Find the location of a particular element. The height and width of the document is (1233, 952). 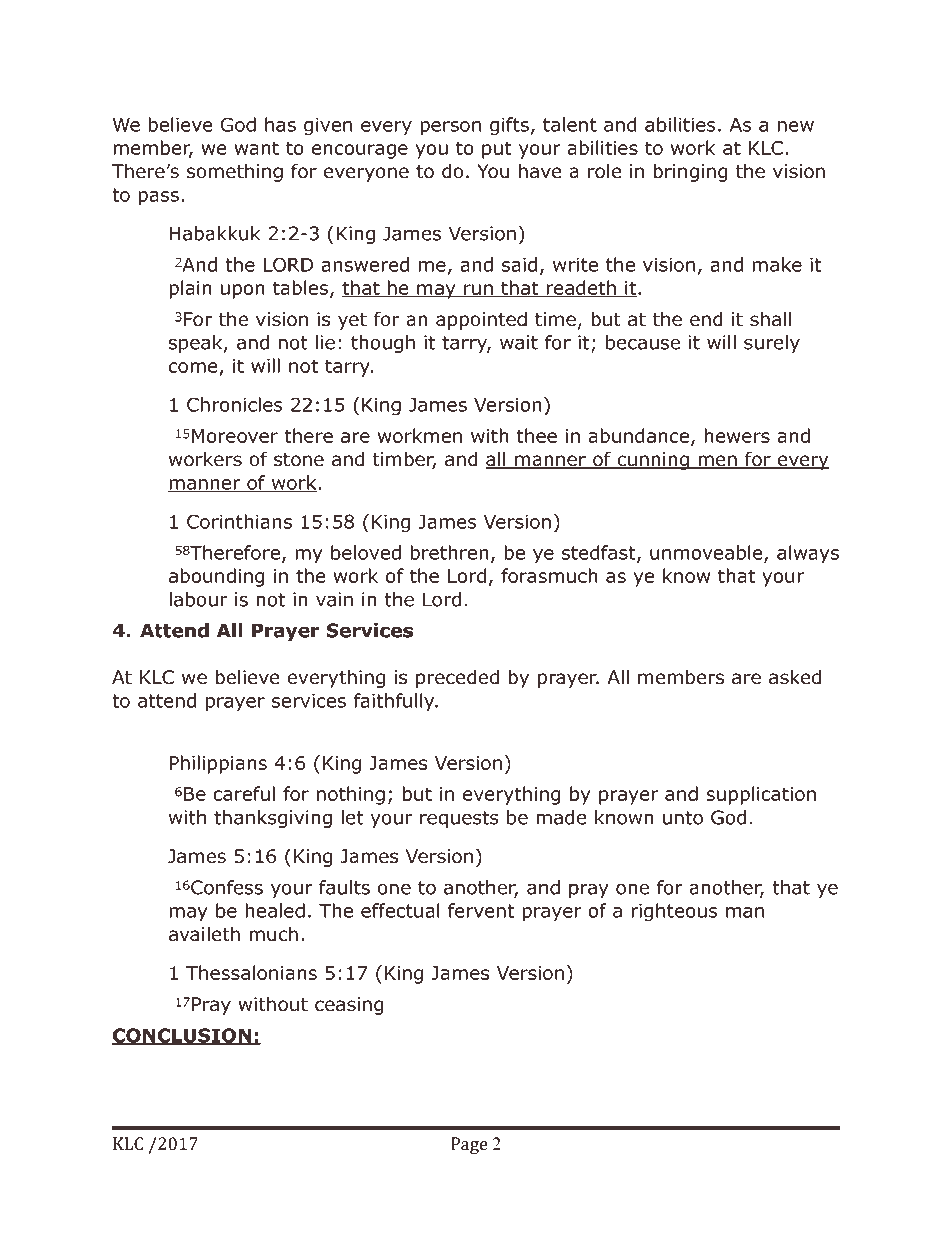

righteous is located at coordinates (674, 912).
